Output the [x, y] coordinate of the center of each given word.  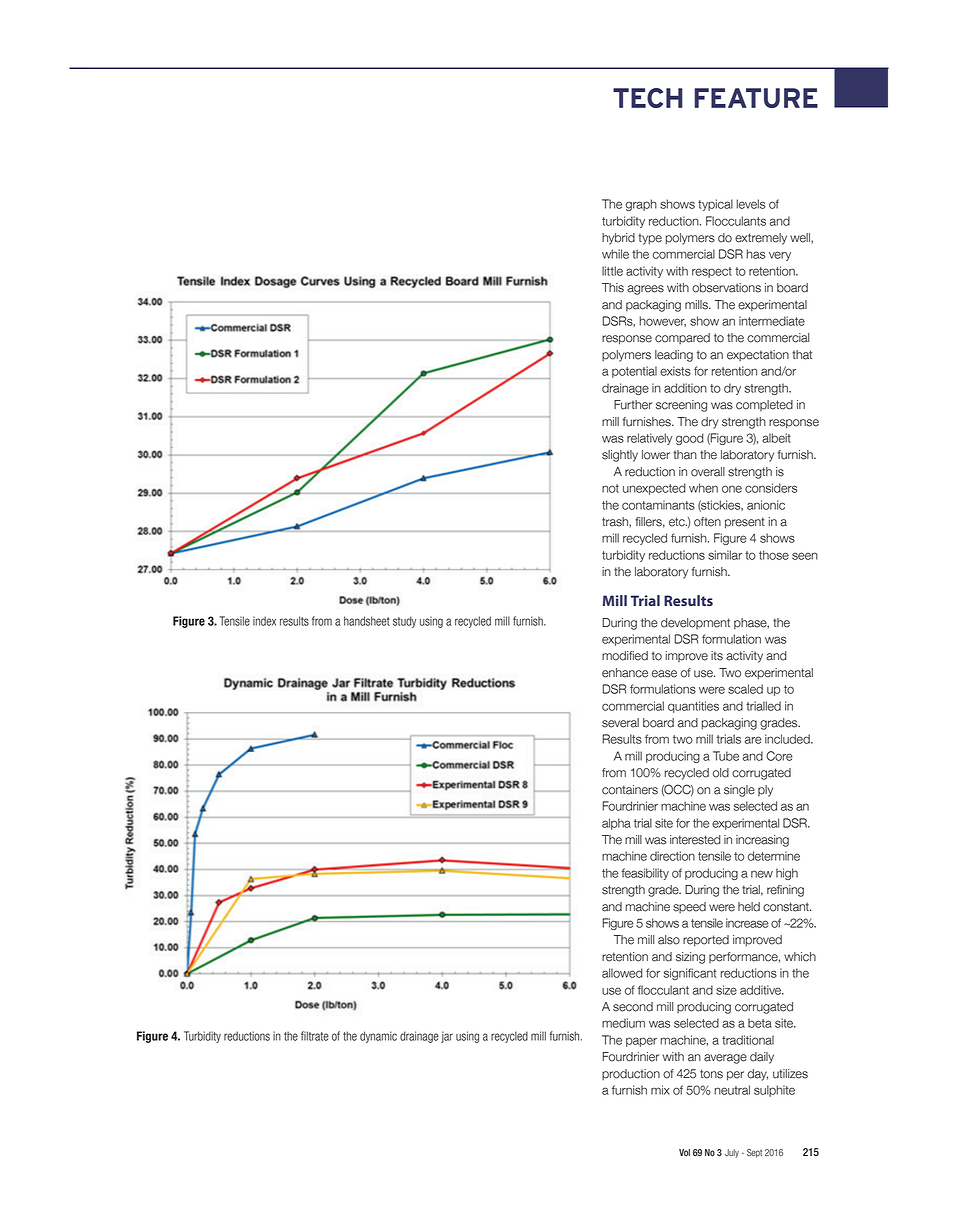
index [264, 621]
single [739, 791]
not [610, 488]
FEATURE [756, 98]
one [732, 489]
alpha [616, 824]
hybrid [618, 239]
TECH [648, 98]
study [404, 622]
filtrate [315, 1036]
